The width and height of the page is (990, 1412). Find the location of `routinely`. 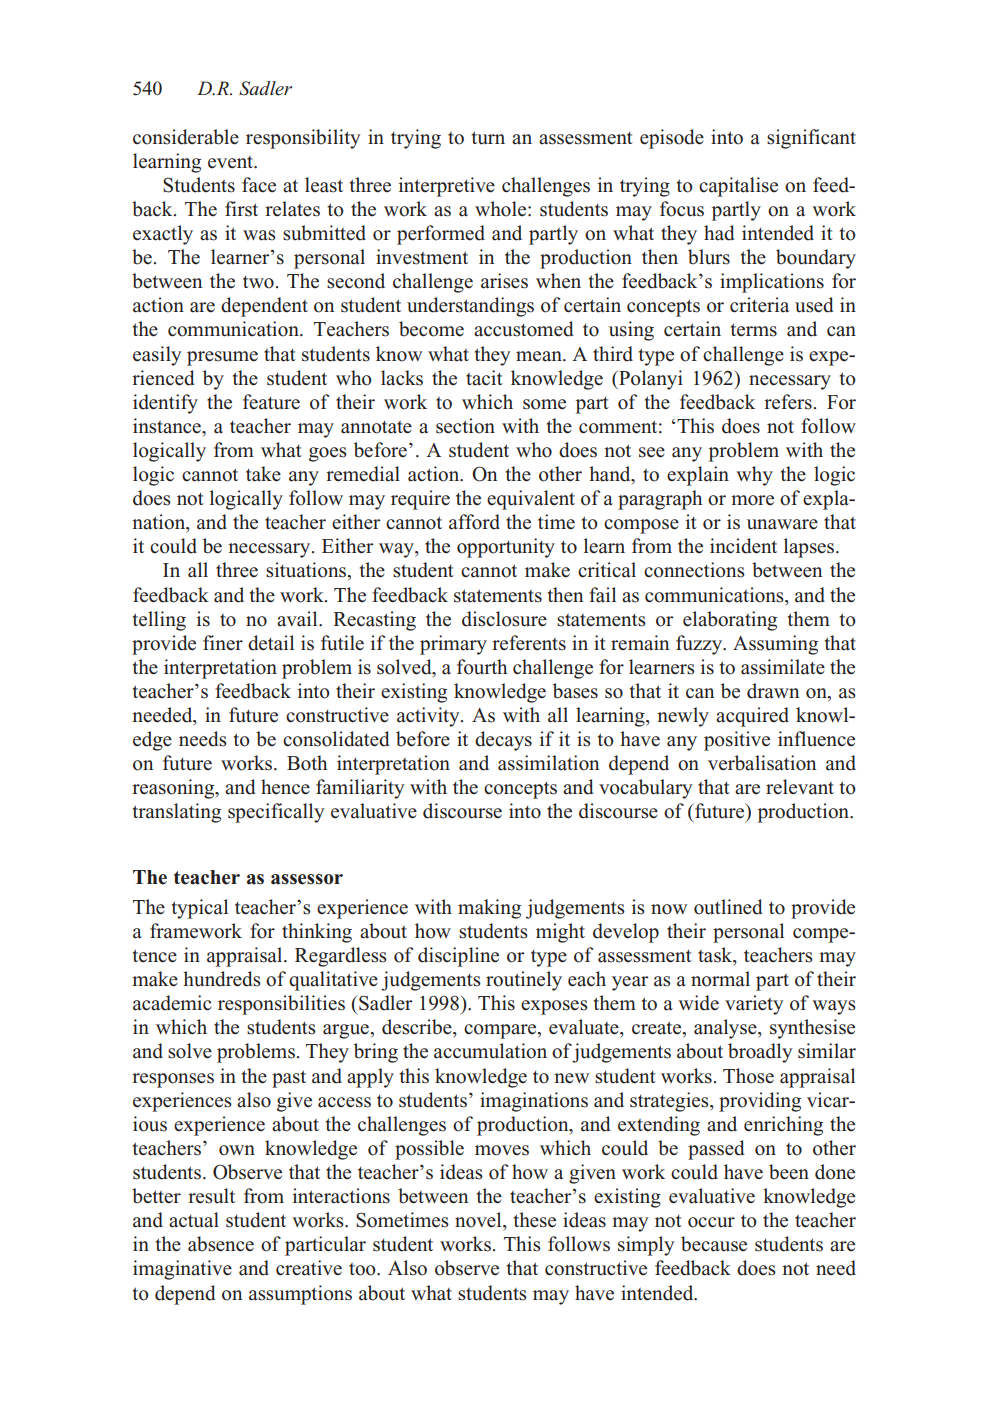

routinely is located at coordinates (524, 981).
